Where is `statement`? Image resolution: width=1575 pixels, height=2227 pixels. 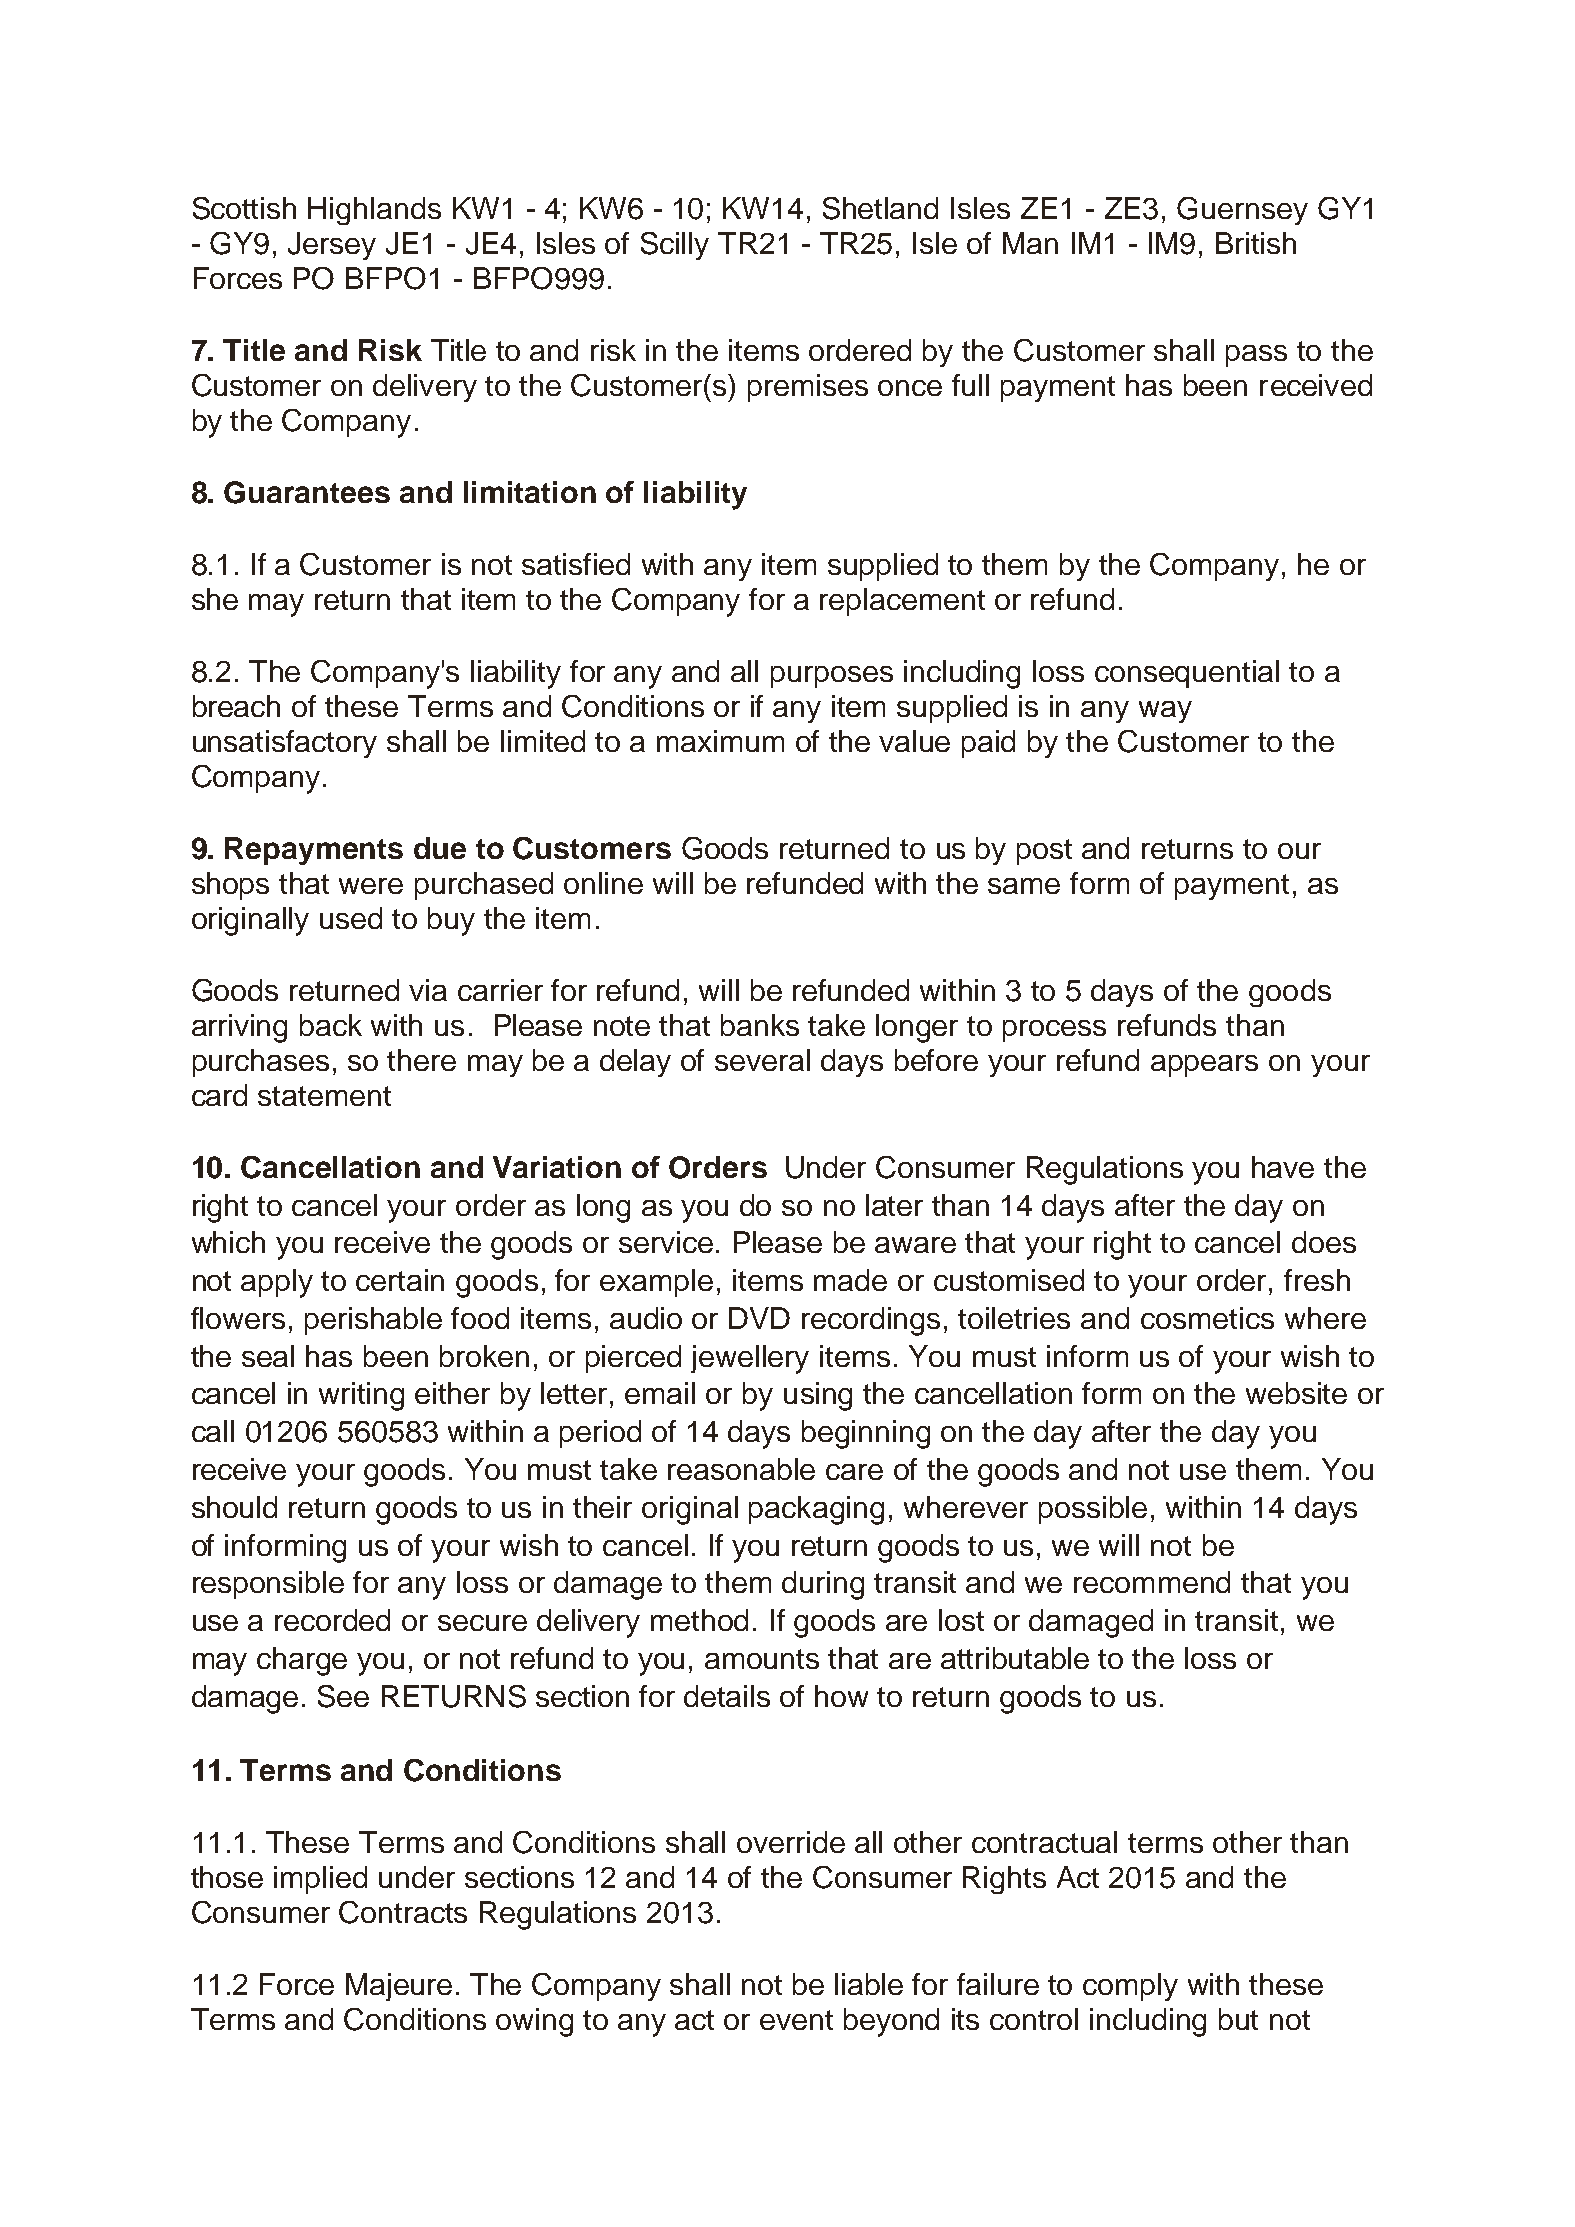
statement is located at coordinates (324, 1096).
